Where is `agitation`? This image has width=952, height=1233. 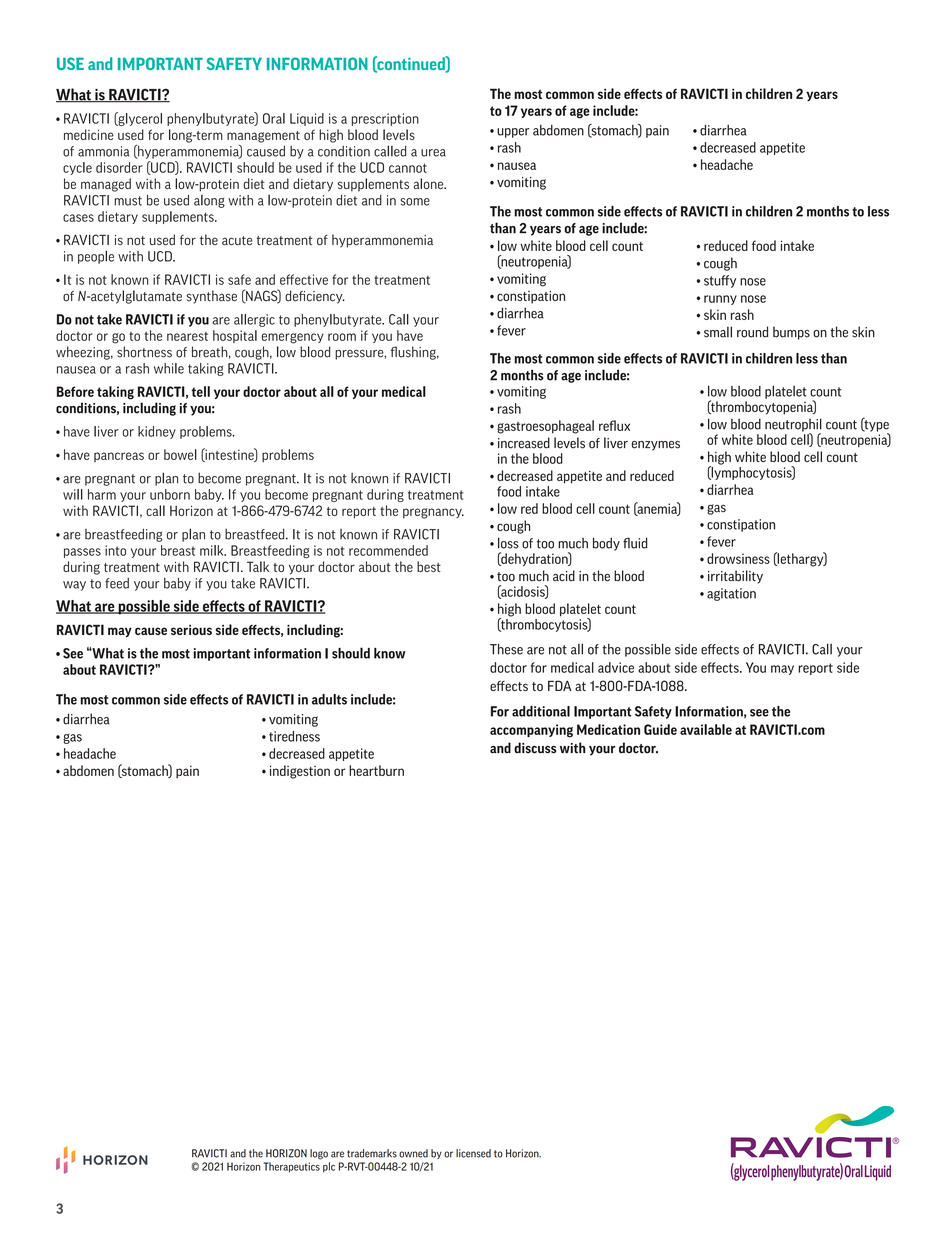 agitation is located at coordinates (731, 594).
